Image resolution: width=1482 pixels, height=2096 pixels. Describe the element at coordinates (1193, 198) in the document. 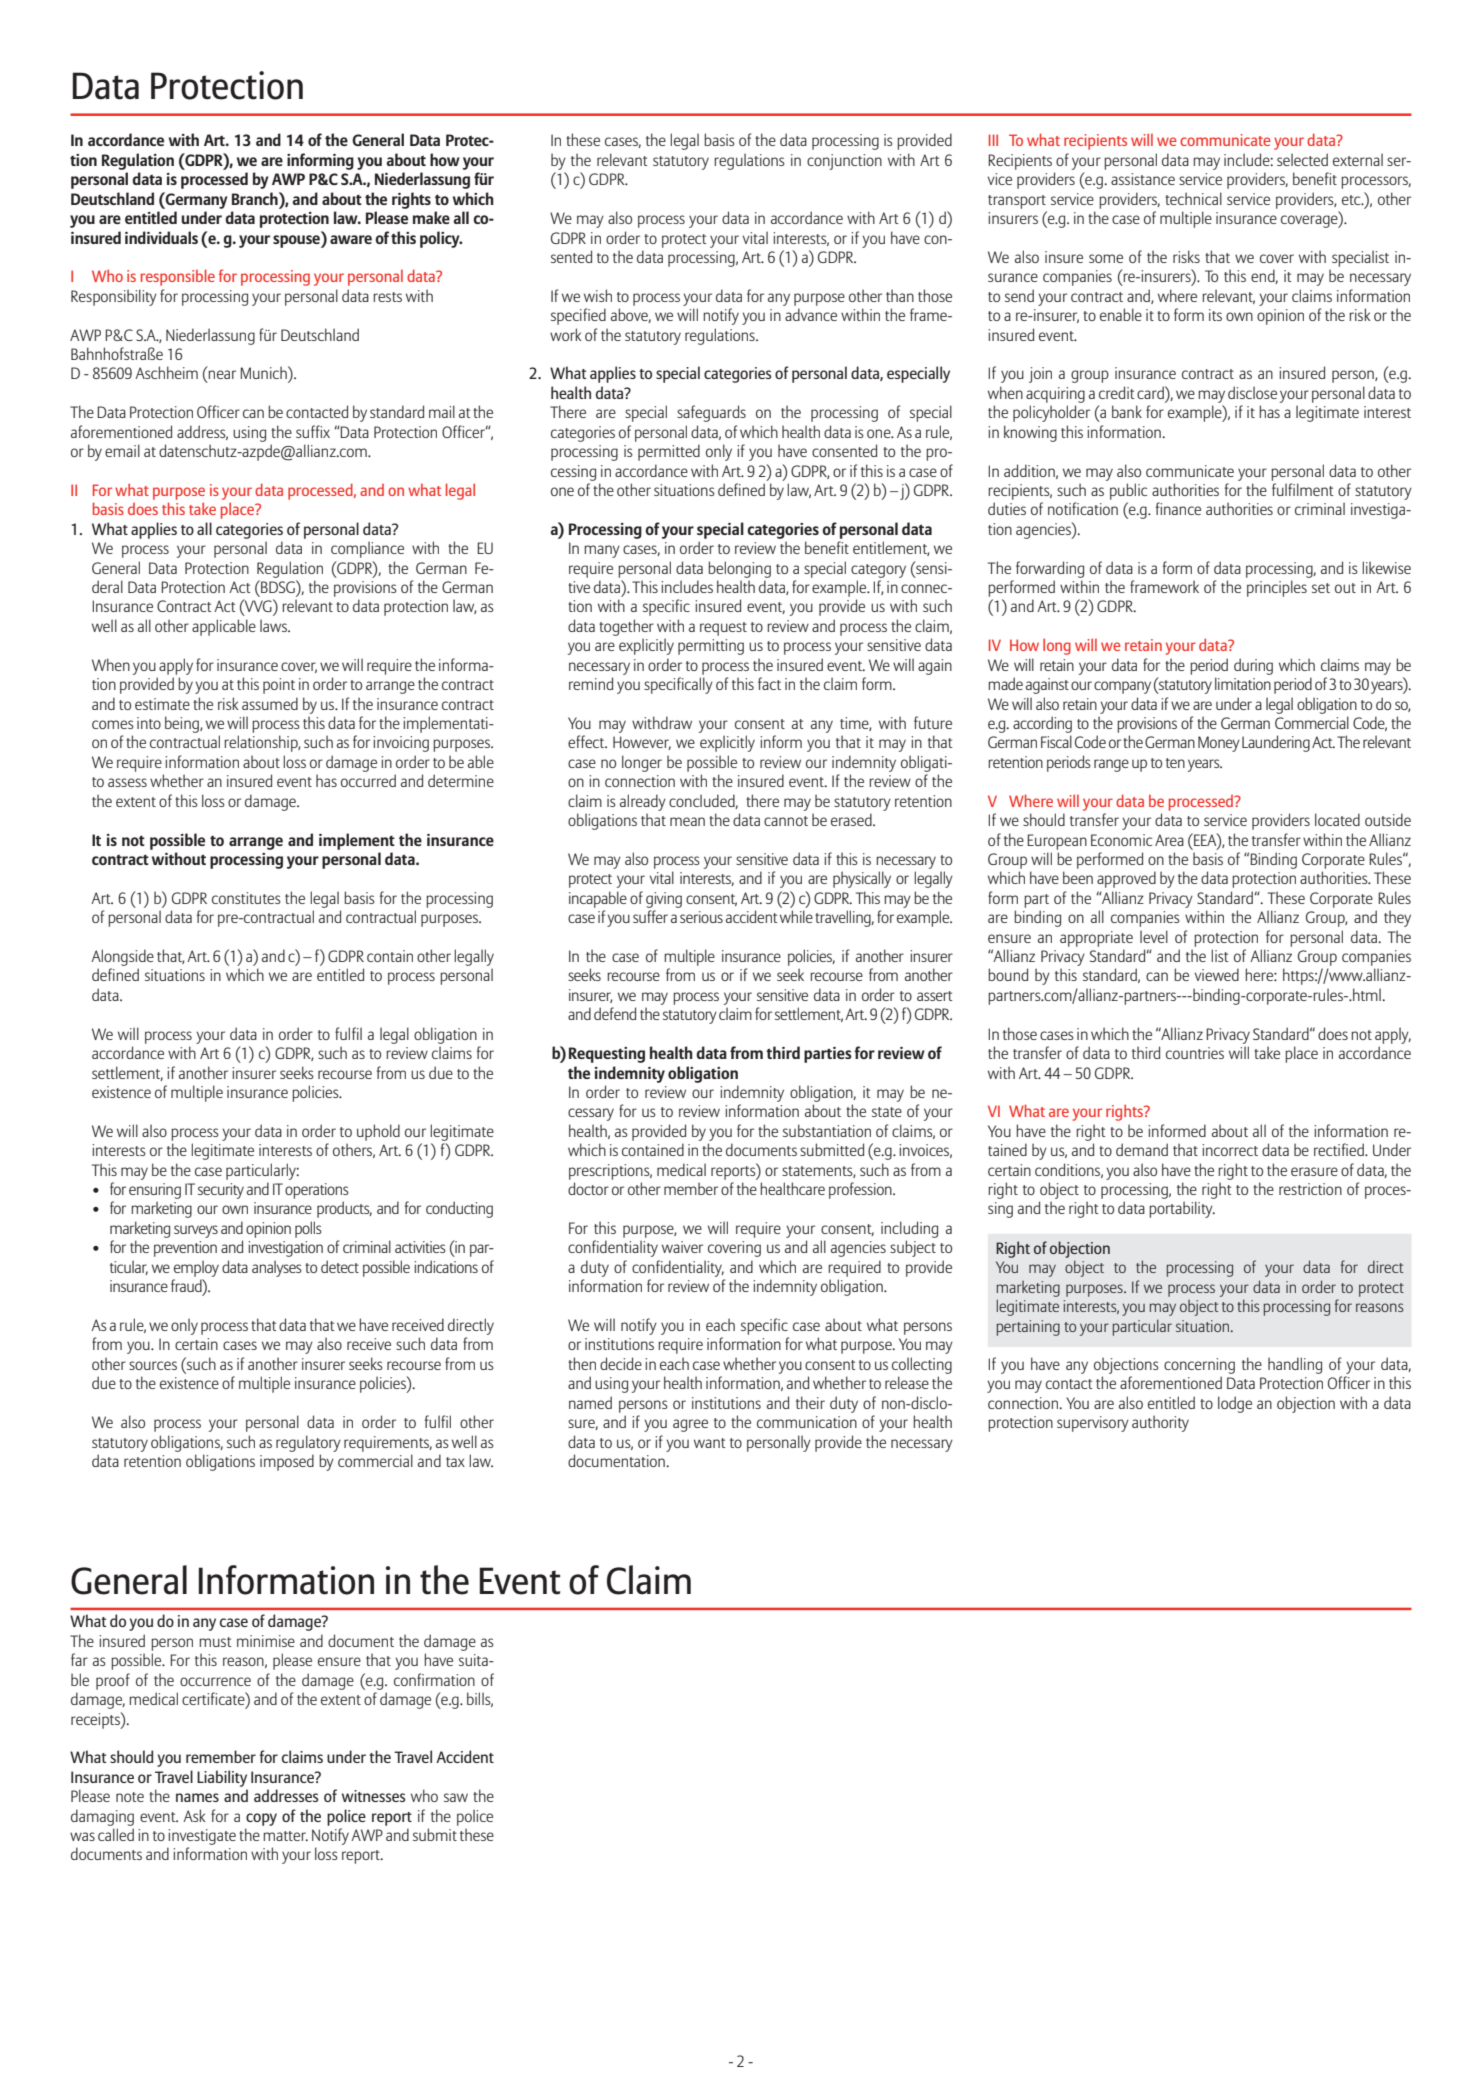

I see `technical` at that location.
